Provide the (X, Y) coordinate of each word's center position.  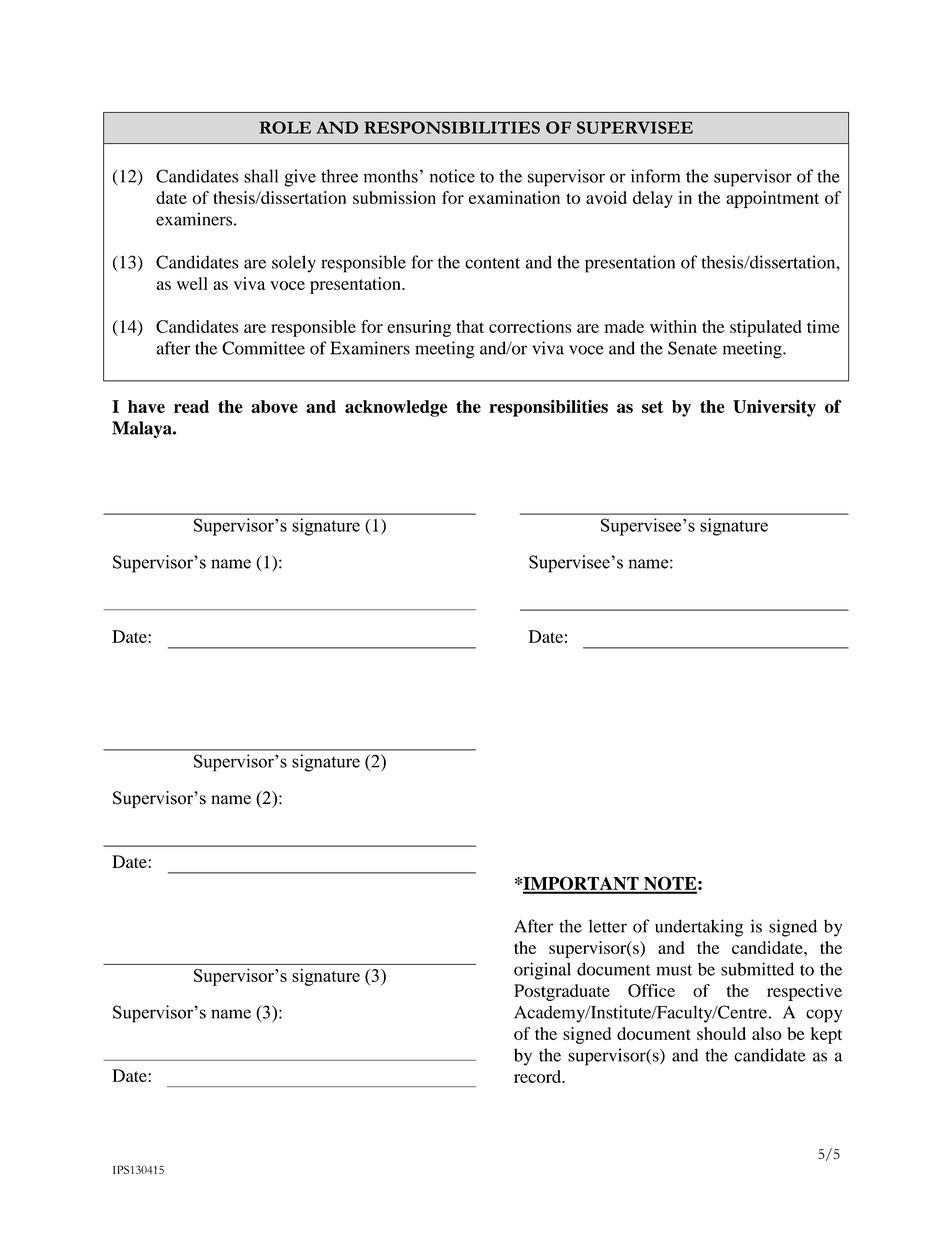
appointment (772, 199)
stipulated (766, 328)
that (470, 326)
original (542, 971)
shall (261, 176)
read (191, 406)
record (538, 1076)
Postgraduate (562, 992)
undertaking (699, 928)
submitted (757, 969)
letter (608, 926)
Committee (263, 348)
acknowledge (396, 408)
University (774, 408)
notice (452, 176)
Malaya (143, 429)
